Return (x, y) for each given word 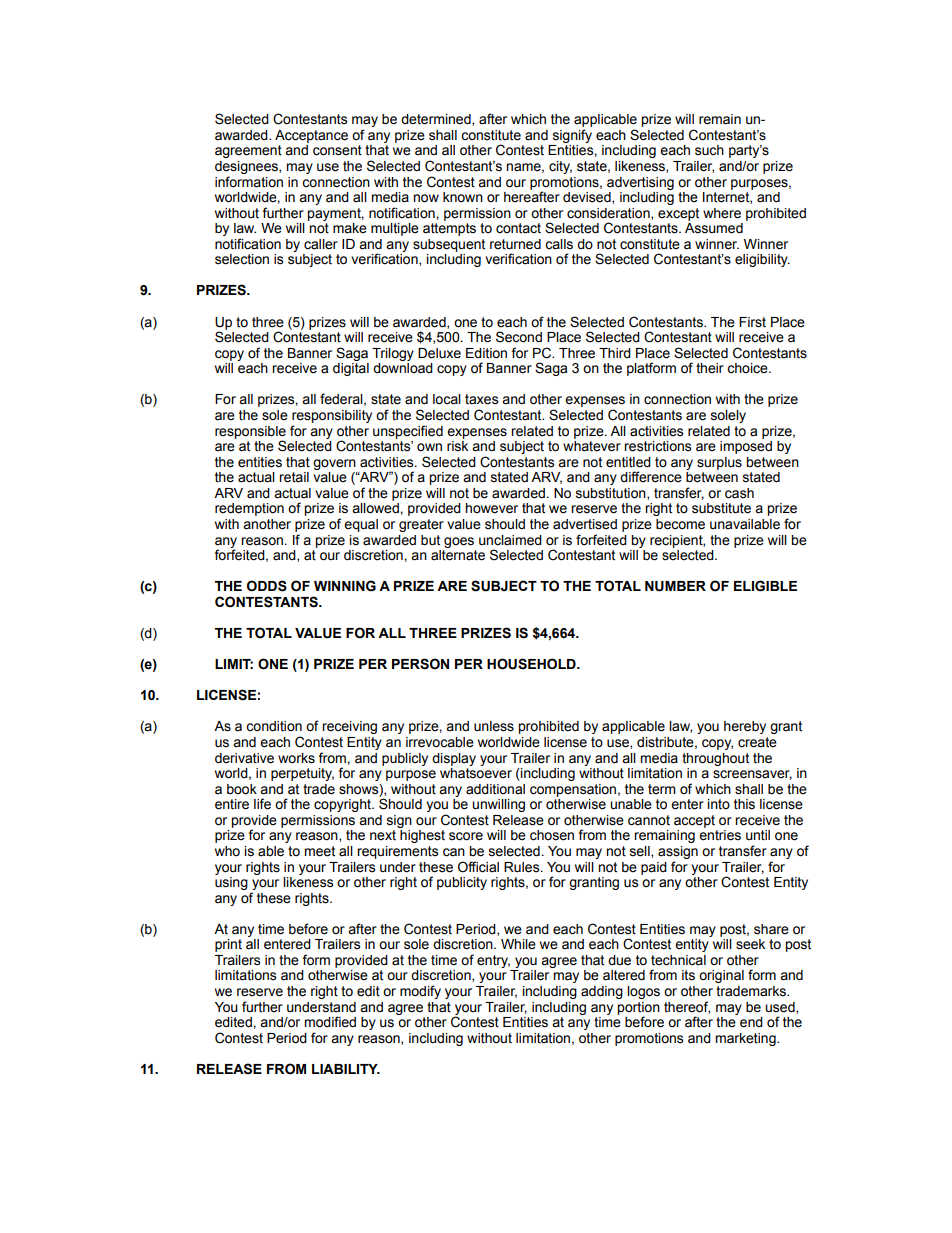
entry (493, 961)
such (709, 150)
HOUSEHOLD (532, 664)
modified (330, 1022)
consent (337, 150)
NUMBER (675, 586)
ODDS (267, 586)
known (463, 197)
